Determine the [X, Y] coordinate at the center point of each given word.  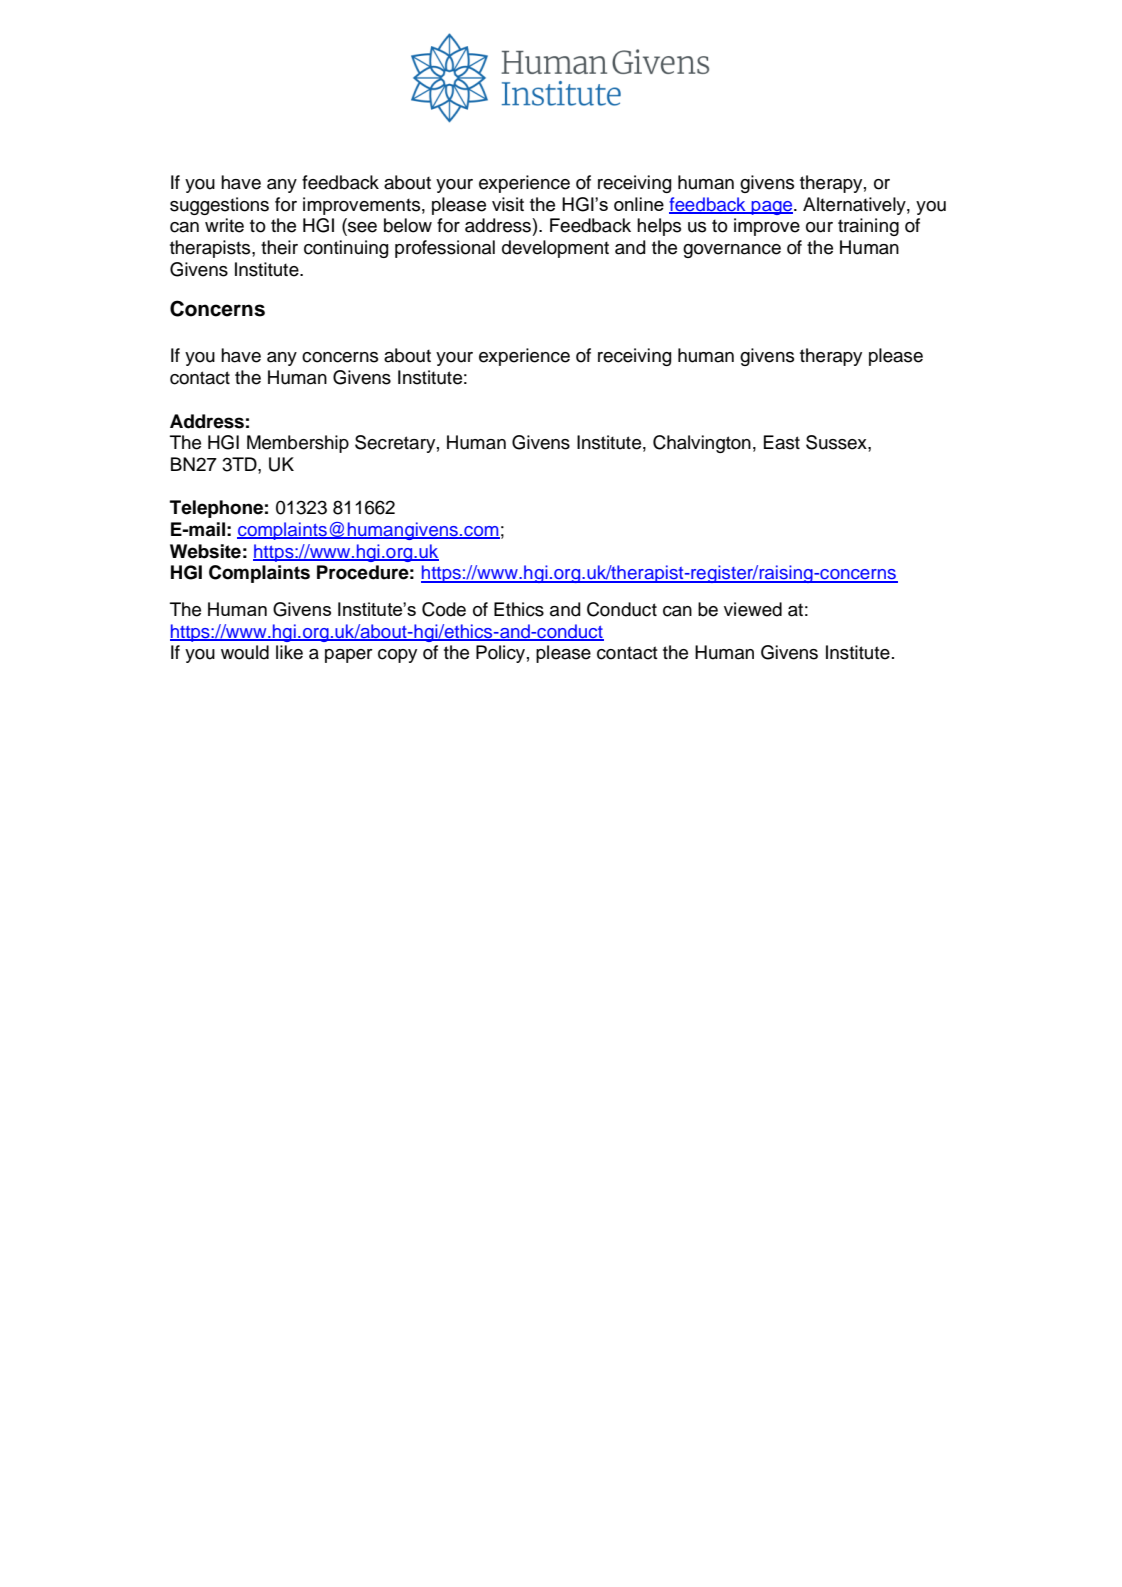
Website [205, 551]
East [782, 442]
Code [444, 609]
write [224, 225]
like [289, 652]
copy [397, 656]
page [772, 208]
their [279, 247]
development [555, 249]
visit [508, 204]
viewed [753, 609]
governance [732, 251]
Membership [298, 444]
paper [349, 656]
